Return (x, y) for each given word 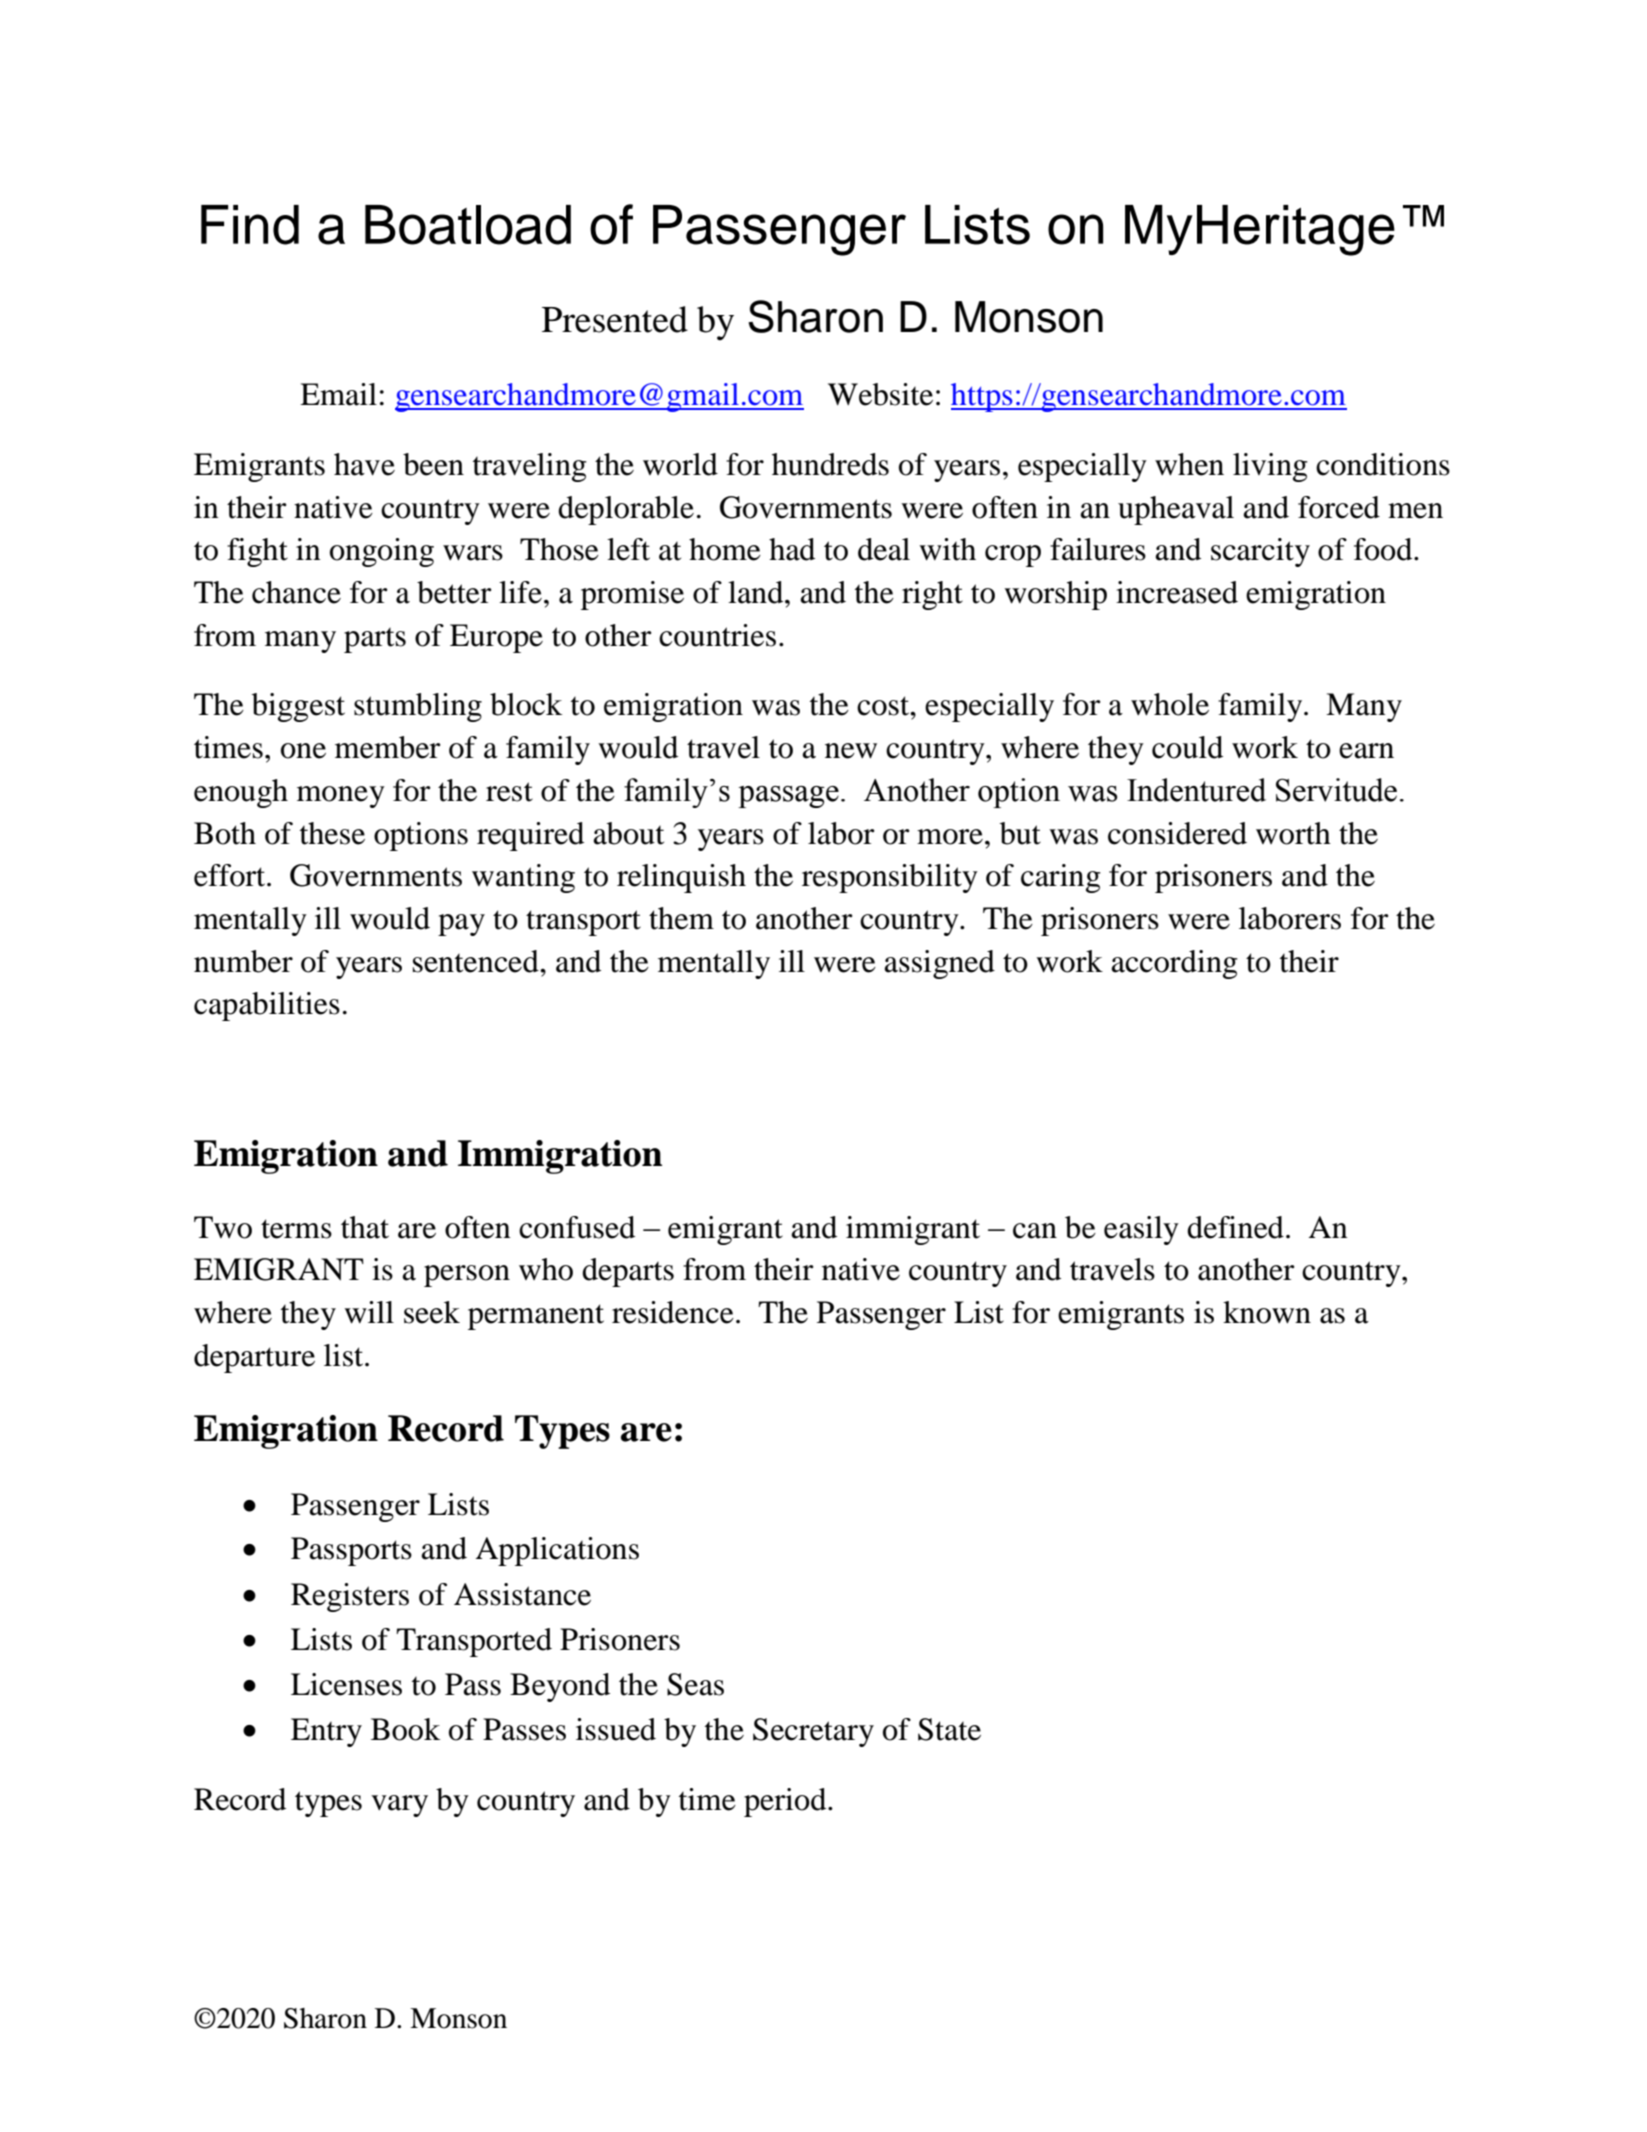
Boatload (468, 225)
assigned (939, 964)
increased (1177, 592)
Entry (326, 1732)
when (1189, 464)
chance (296, 592)
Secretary (813, 1732)
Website (880, 394)
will (369, 1312)
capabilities (267, 1006)
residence (673, 1312)
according (1174, 964)
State (949, 1729)
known (1267, 1312)
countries (717, 635)
